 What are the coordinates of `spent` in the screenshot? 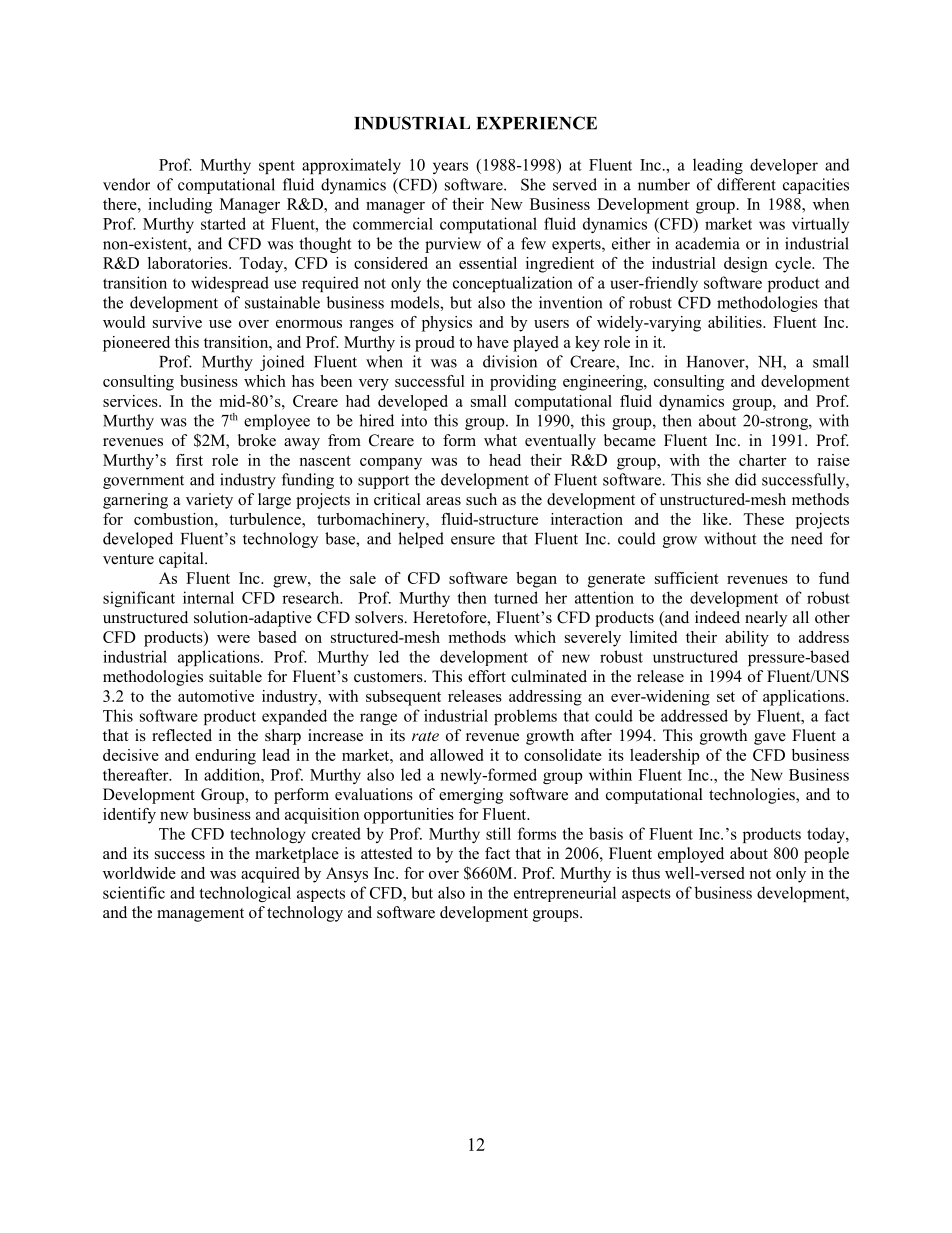 It's located at (277, 167).
